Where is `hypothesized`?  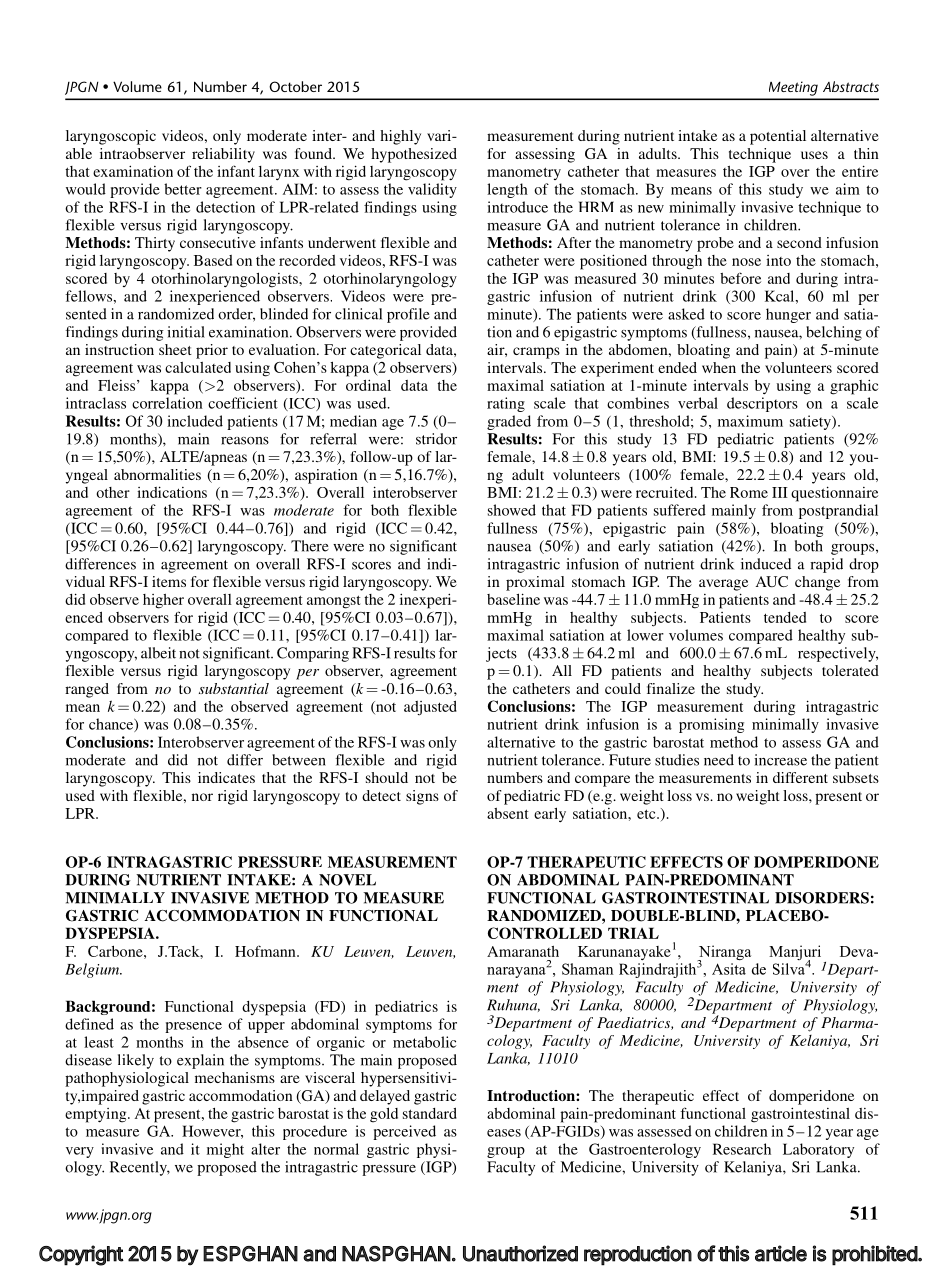 hypothesized is located at coordinates (414, 155).
